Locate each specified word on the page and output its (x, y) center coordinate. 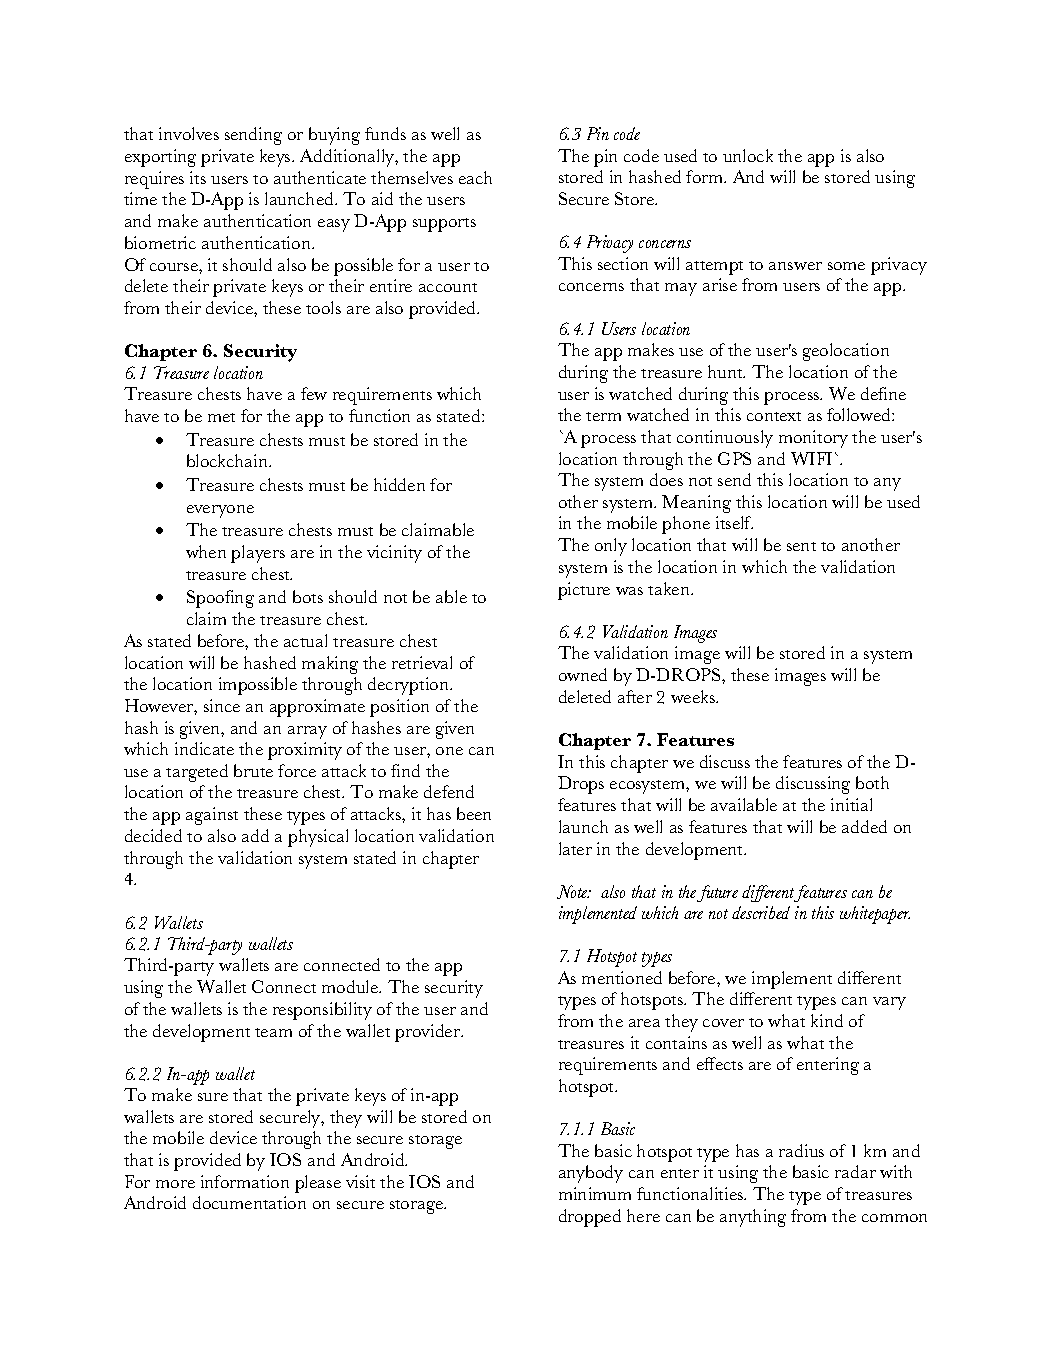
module (351, 986)
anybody (591, 1174)
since (222, 705)
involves (189, 133)
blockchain (229, 460)
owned (583, 674)
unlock (748, 155)
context (774, 416)
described (761, 912)
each (475, 177)
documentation (249, 1202)
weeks (694, 696)
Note (573, 892)
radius (801, 1150)
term (603, 416)
